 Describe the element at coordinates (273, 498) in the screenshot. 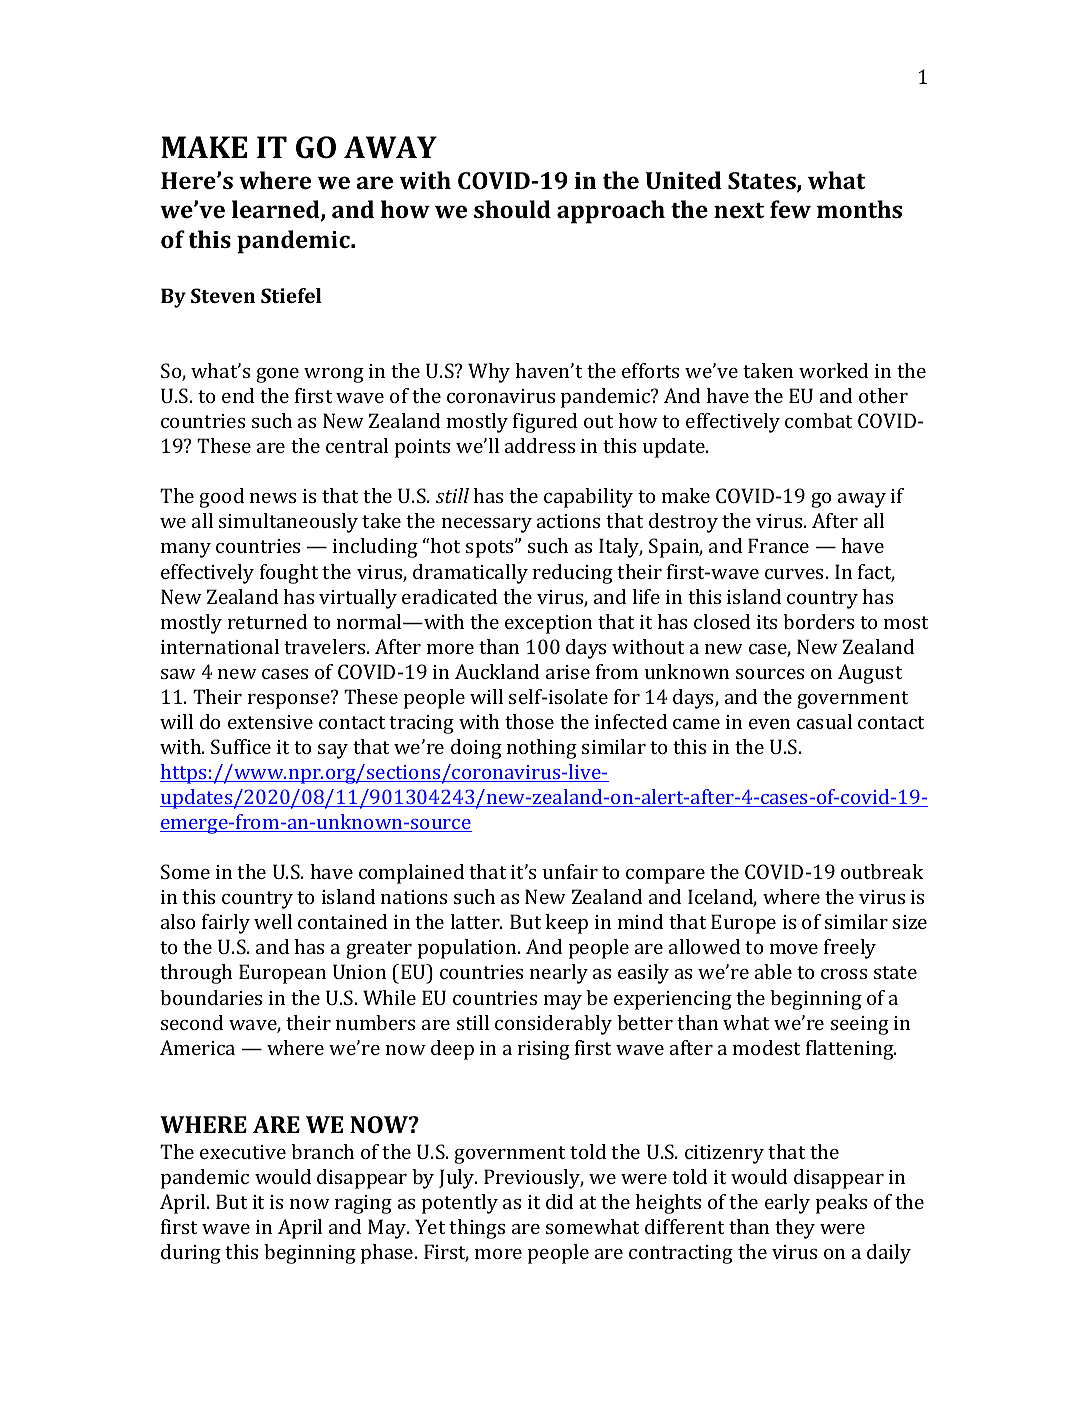

I see `news` at that location.
